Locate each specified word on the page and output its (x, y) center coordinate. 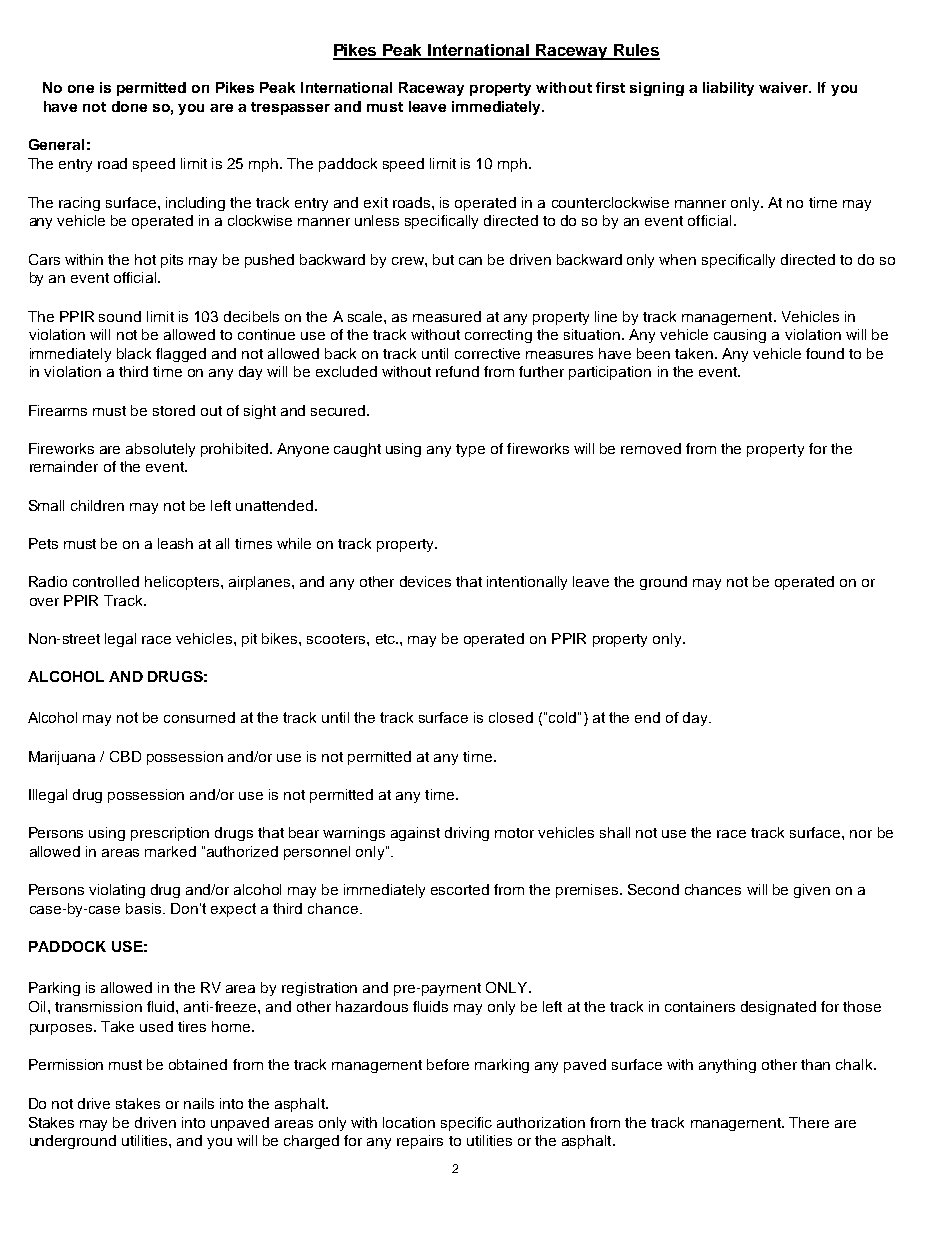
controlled (106, 581)
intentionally (527, 583)
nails (199, 1103)
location (409, 1122)
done (129, 106)
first (610, 87)
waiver (785, 87)
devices (425, 581)
